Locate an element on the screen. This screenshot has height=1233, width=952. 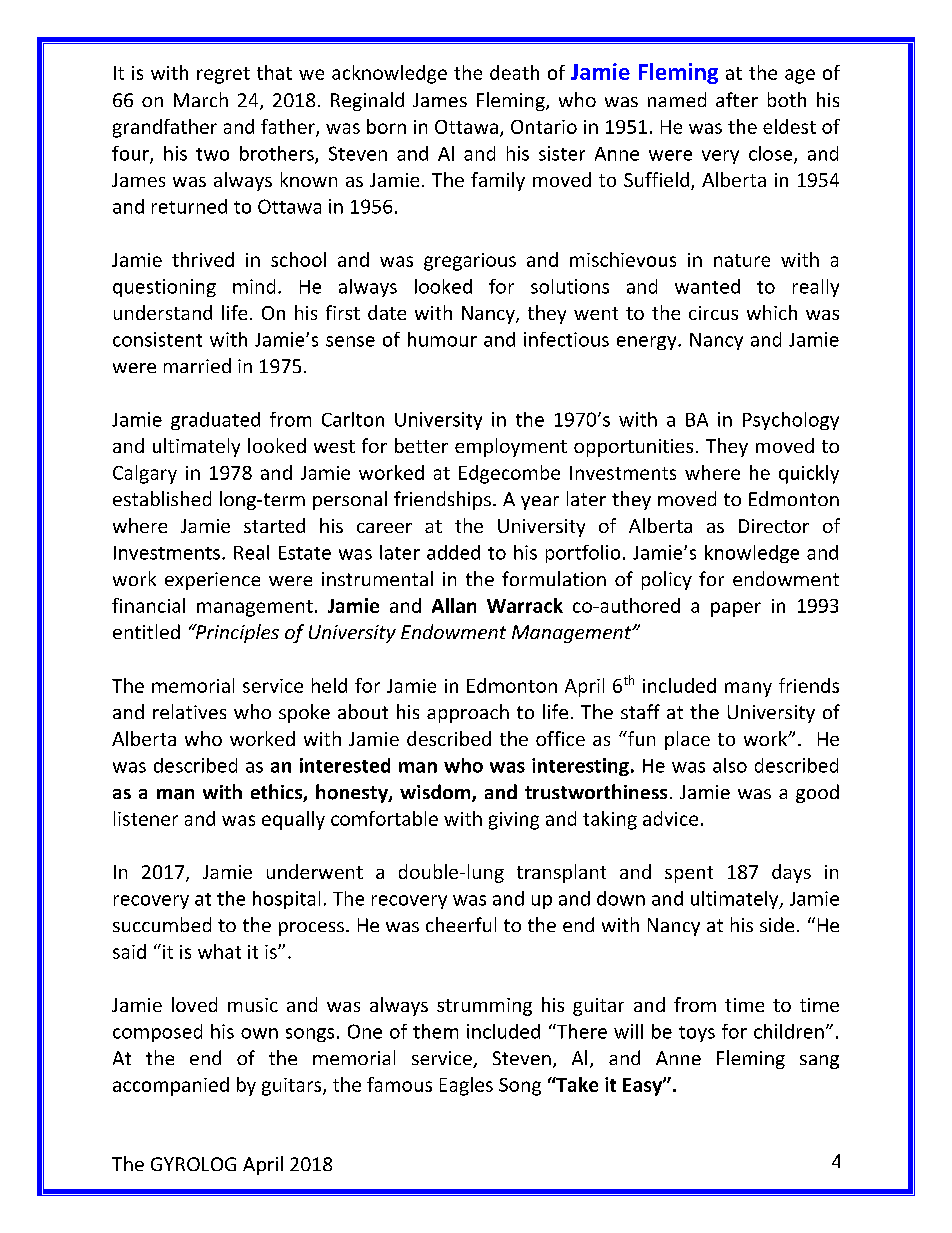
after is located at coordinates (737, 99).
